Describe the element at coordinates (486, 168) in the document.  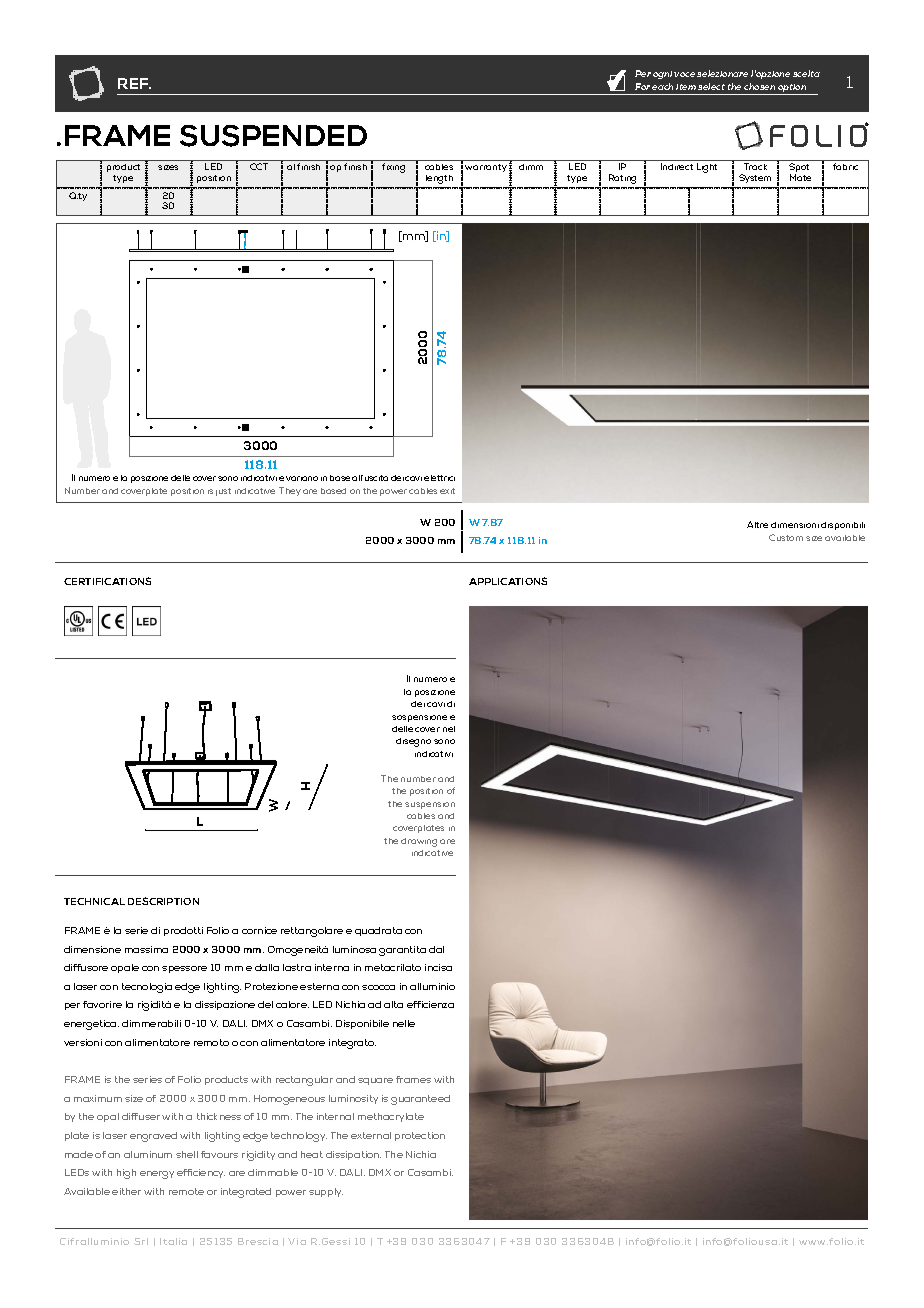
I see `warranty` at that location.
